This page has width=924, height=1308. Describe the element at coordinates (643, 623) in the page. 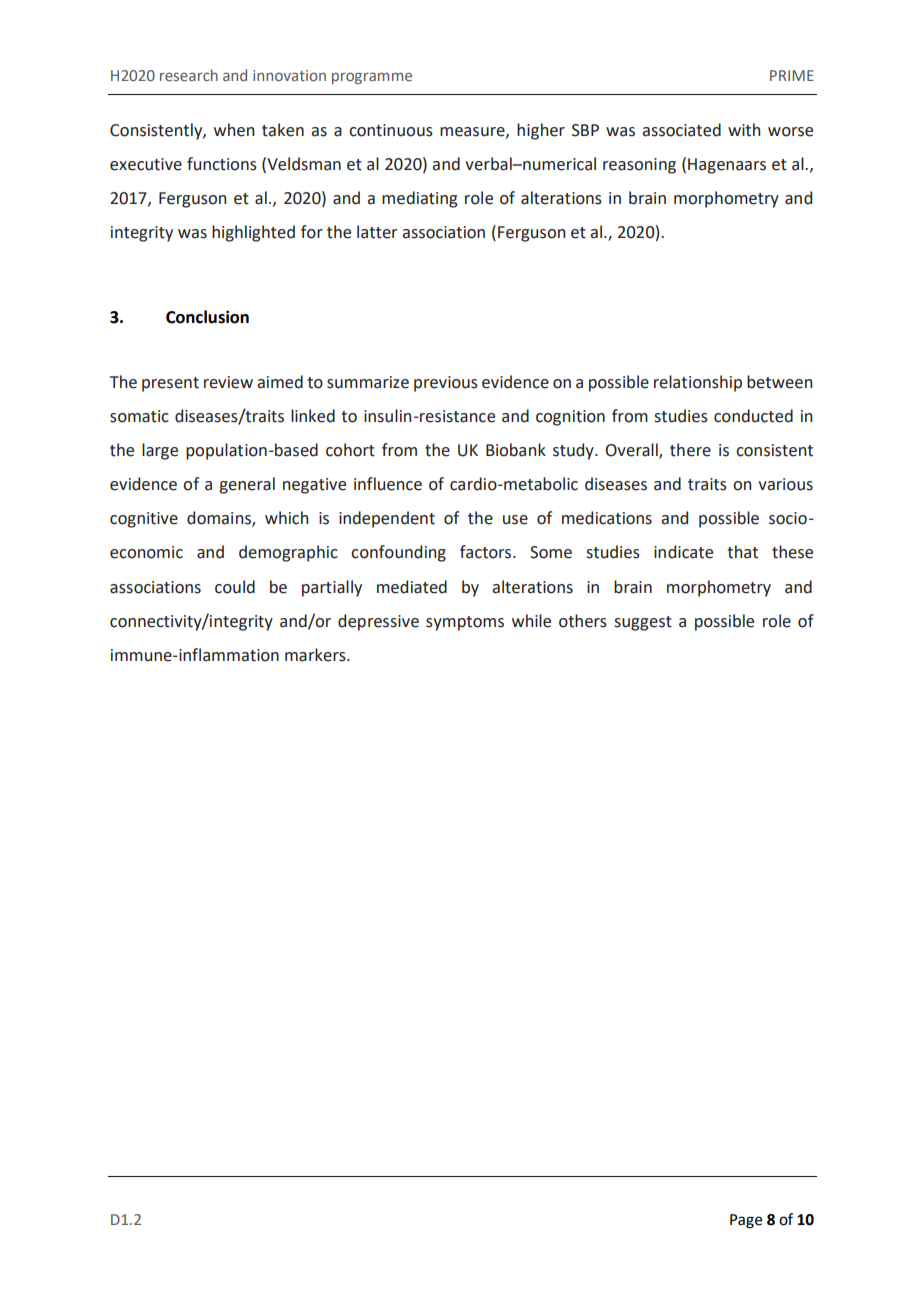

I see `suggest` at that location.
